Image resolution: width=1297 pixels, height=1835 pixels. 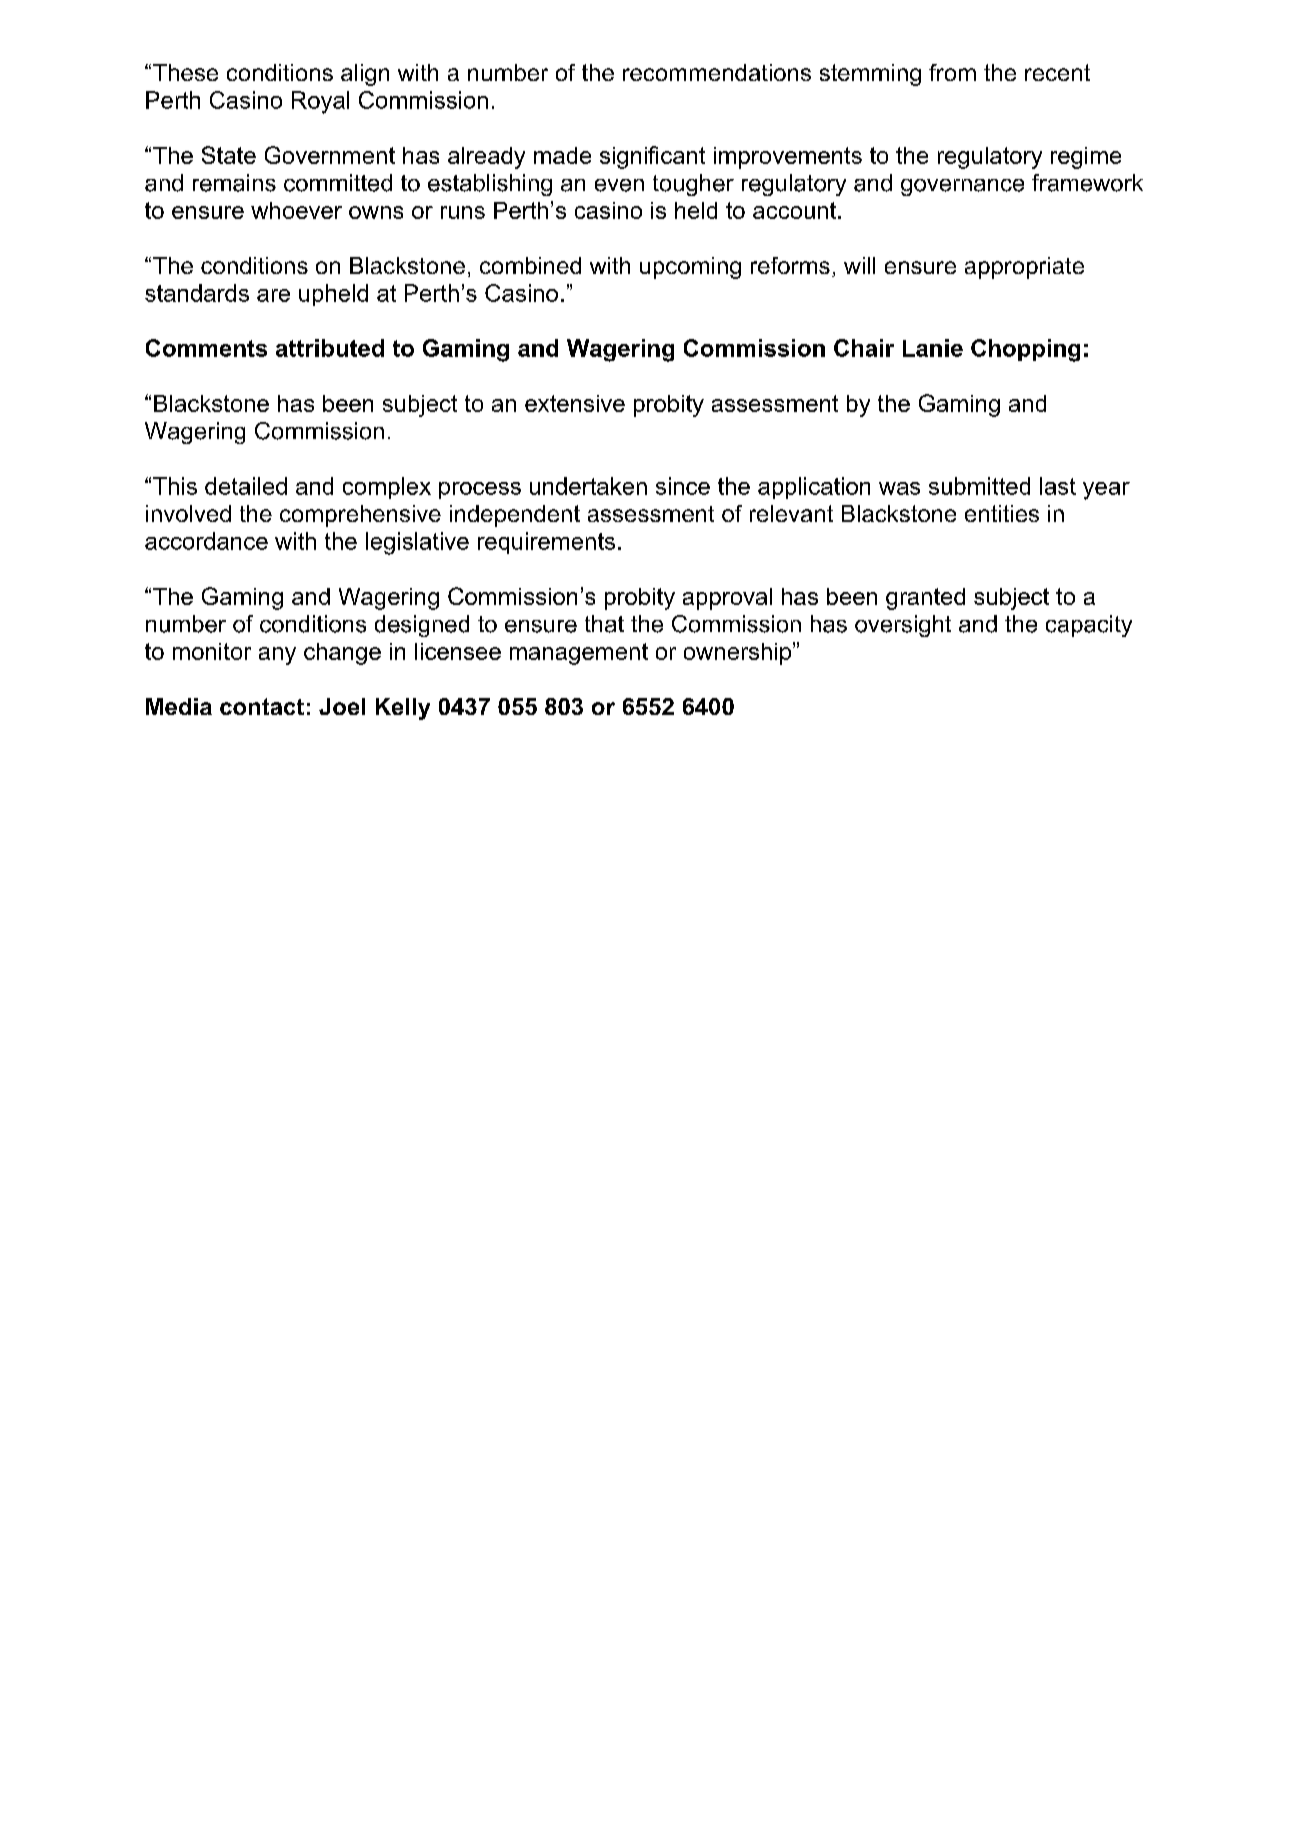 What do you see at coordinates (575, 403) in the screenshot?
I see `extensive` at bounding box center [575, 403].
